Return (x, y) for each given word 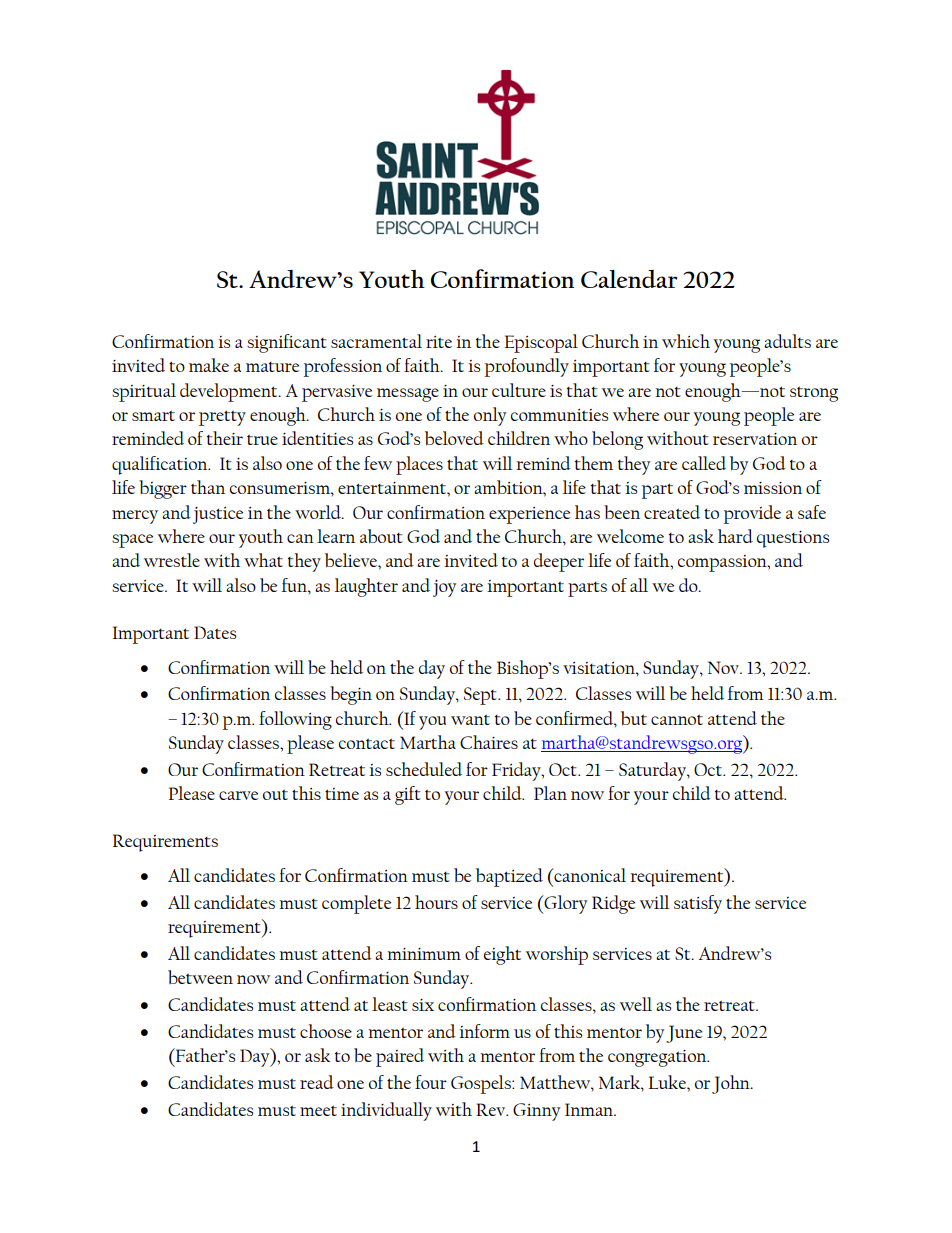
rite (439, 342)
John (732, 1084)
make (209, 365)
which (686, 341)
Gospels (482, 1084)
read (317, 1082)
